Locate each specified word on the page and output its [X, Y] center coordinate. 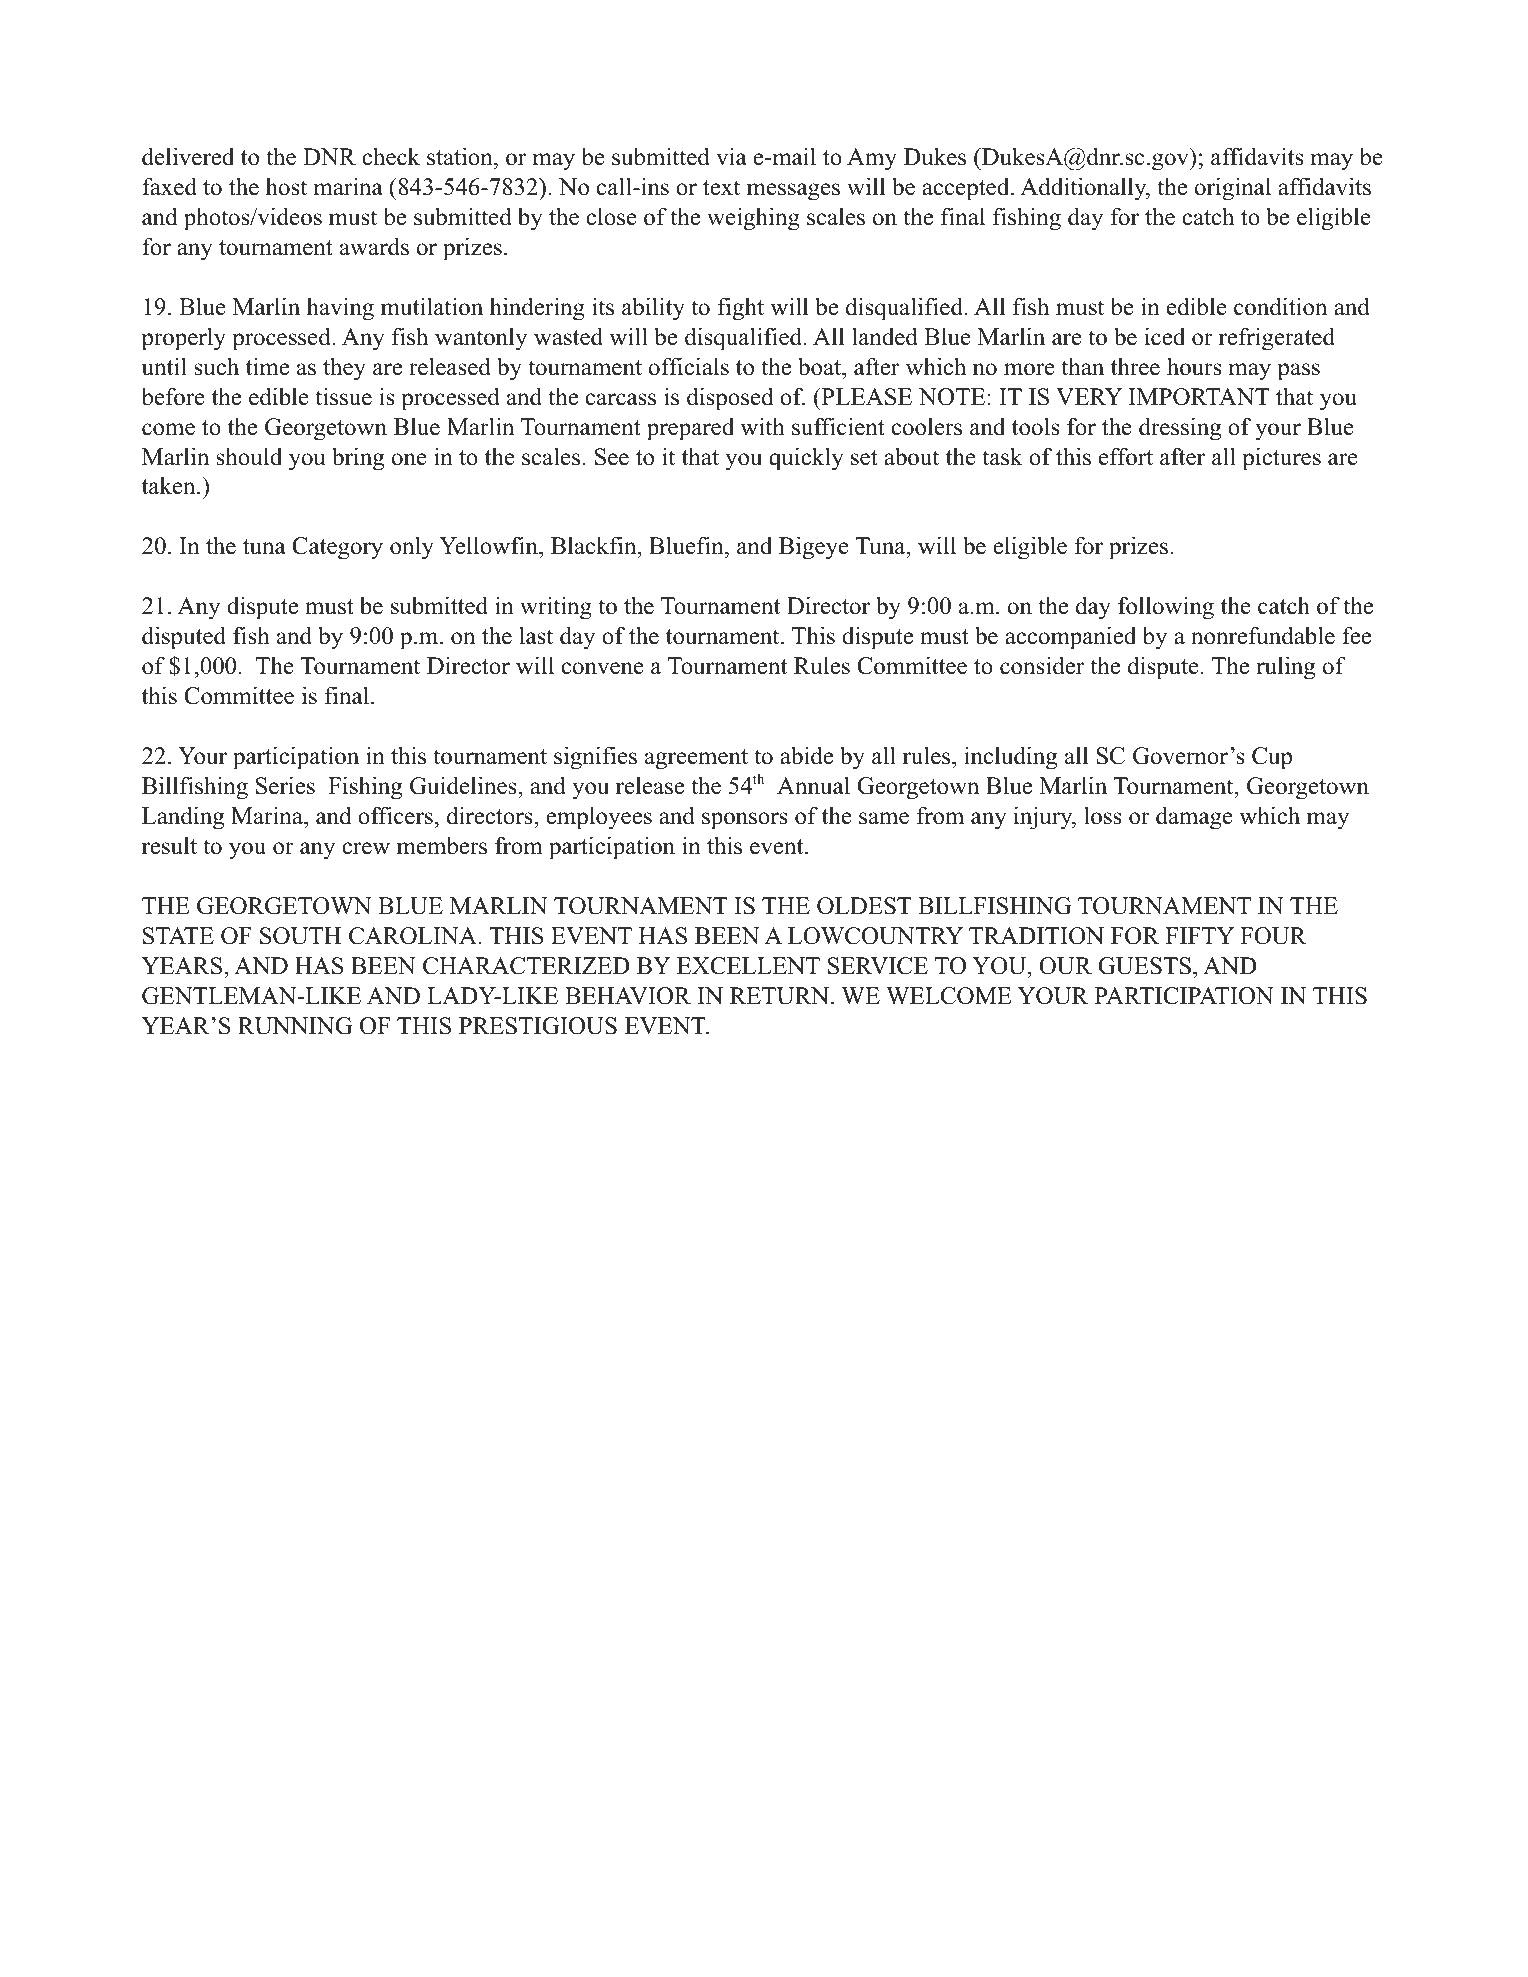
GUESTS [1144, 966]
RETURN [781, 996]
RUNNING [295, 1026]
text [721, 188]
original [1233, 189]
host [286, 187]
